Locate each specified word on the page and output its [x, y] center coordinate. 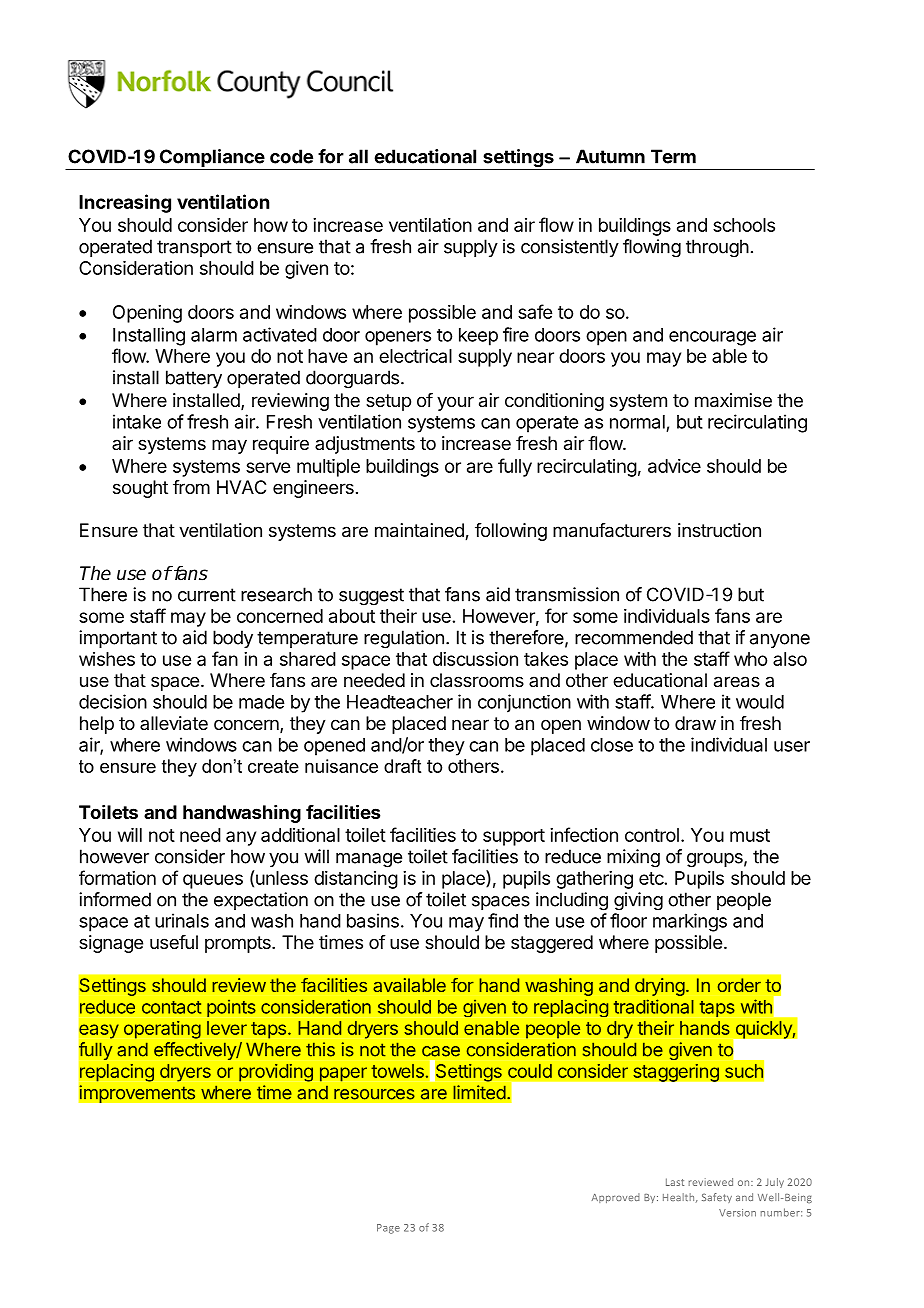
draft [402, 766]
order [739, 985]
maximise [733, 400]
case [441, 1051]
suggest [371, 597]
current [207, 595]
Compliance [211, 159]
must [750, 835]
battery [194, 379]
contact [171, 1007]
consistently [570, 248]
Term [673, 156]
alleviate [174, 723]
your [455, 403]
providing [276, 1073]
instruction [719, 530]
